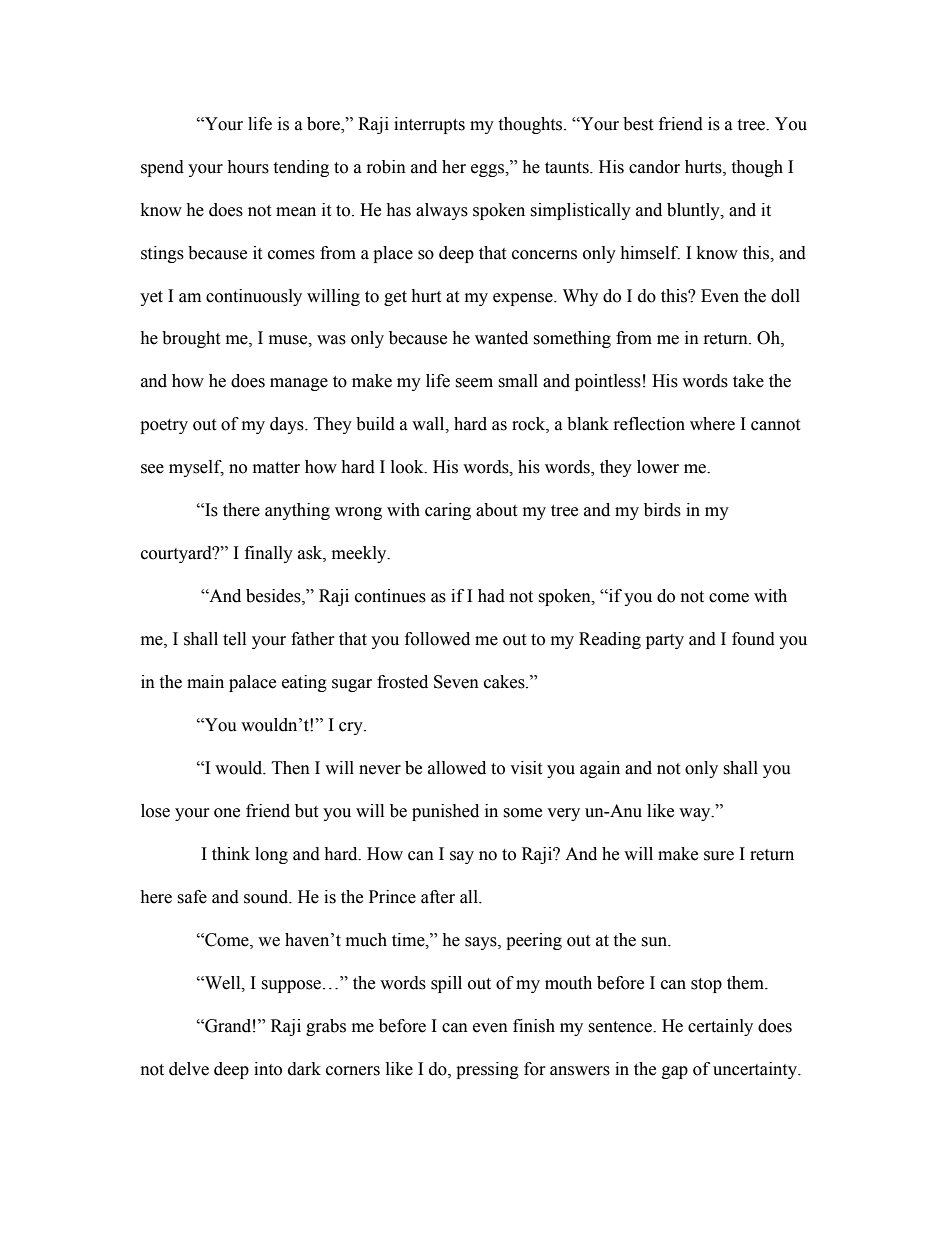 The image size is (952, 1233). Describe the element at coordinates (658, 467) in the image. I see `lower` at that location.
